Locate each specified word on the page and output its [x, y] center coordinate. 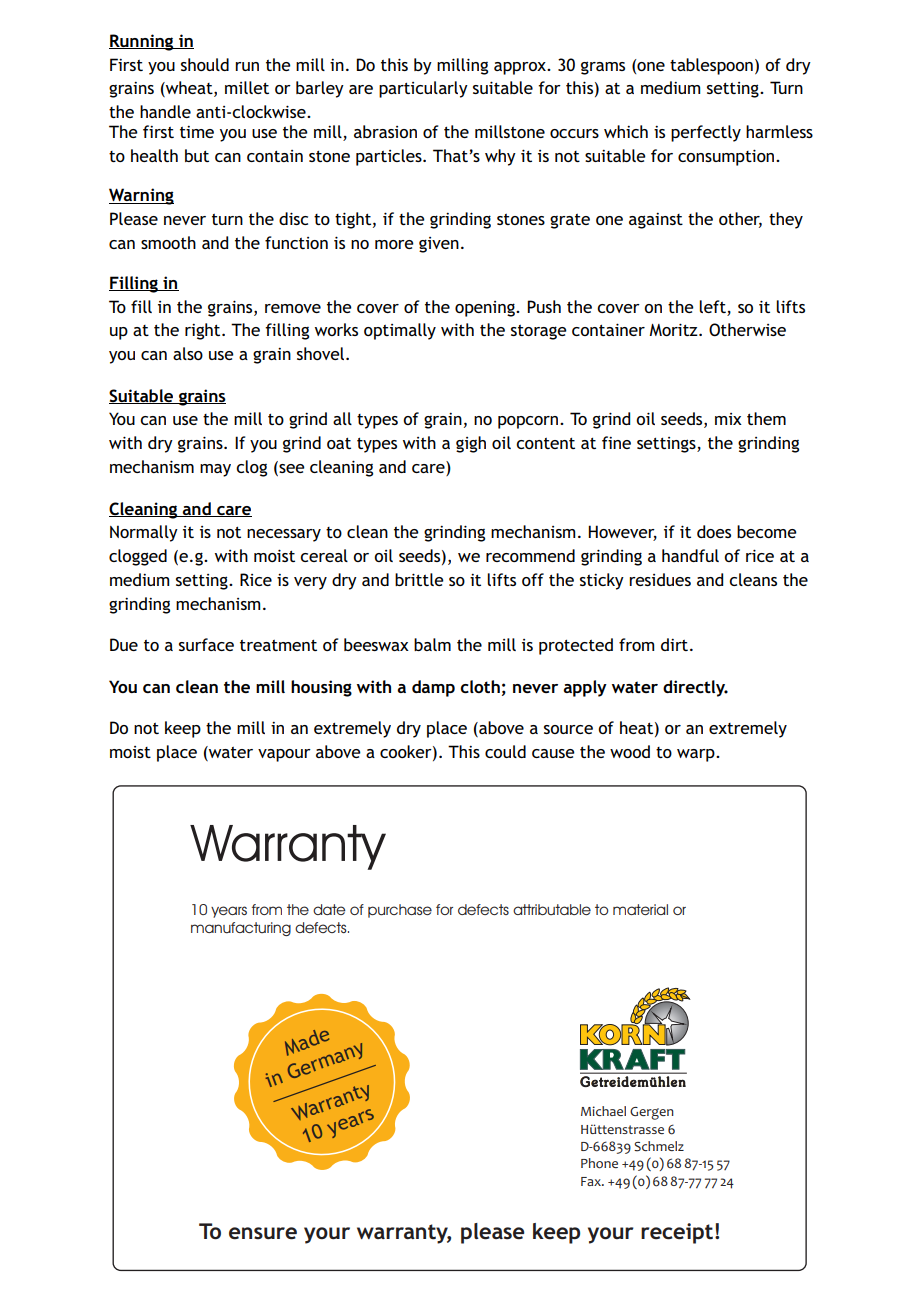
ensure [263, 1233]
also [188, 353]
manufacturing [241, 929]
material [640, 909]
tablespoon [711, 66]
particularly [423, 89]
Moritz [674, 329]
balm [432, 644]
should [205, 64]
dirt [676, 644]
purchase [400, 911]
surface [206, 644]
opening [486, 309]
